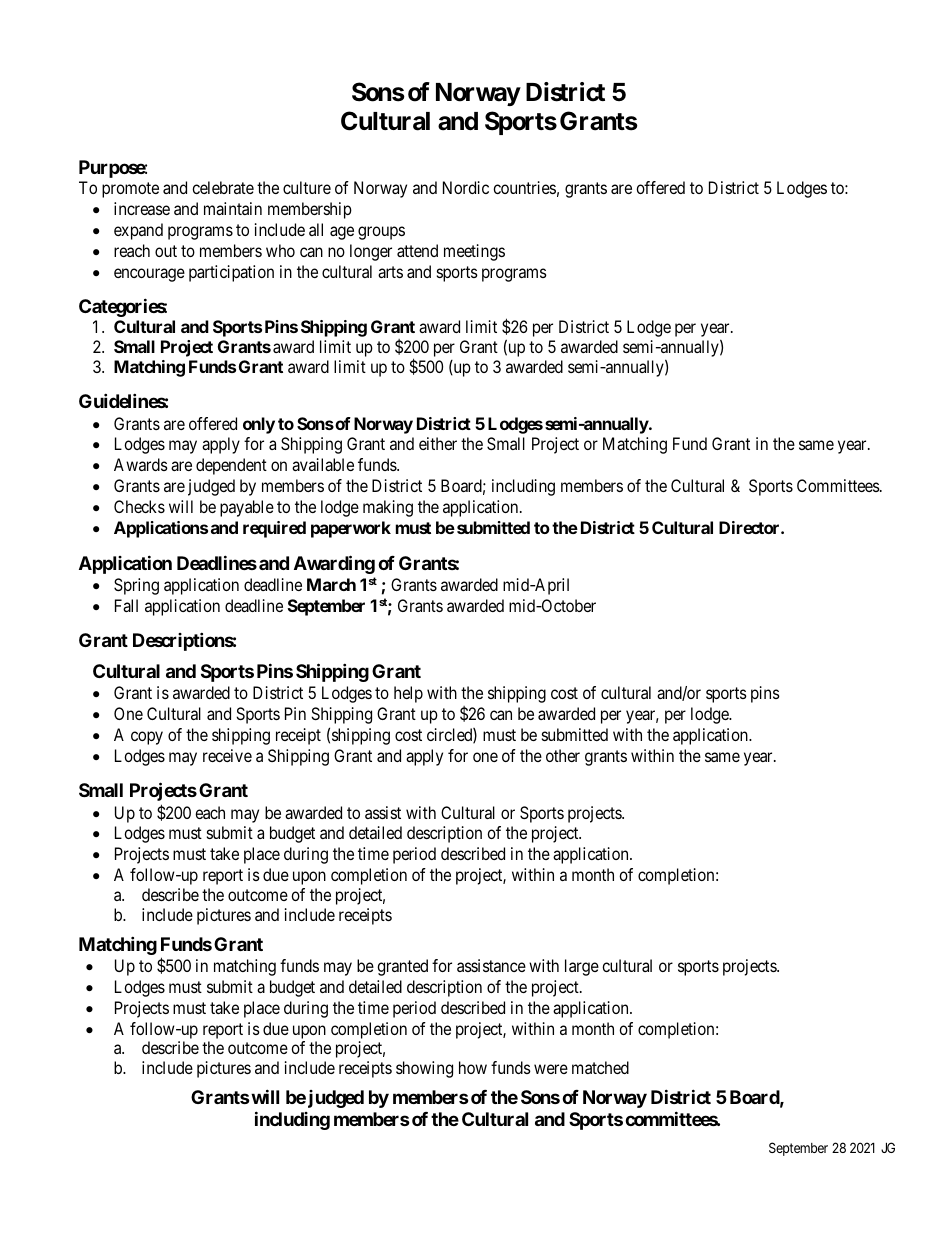 The width and height of the screenshot is (952, 1233). I want to click on Fall, so click(126, 605).
